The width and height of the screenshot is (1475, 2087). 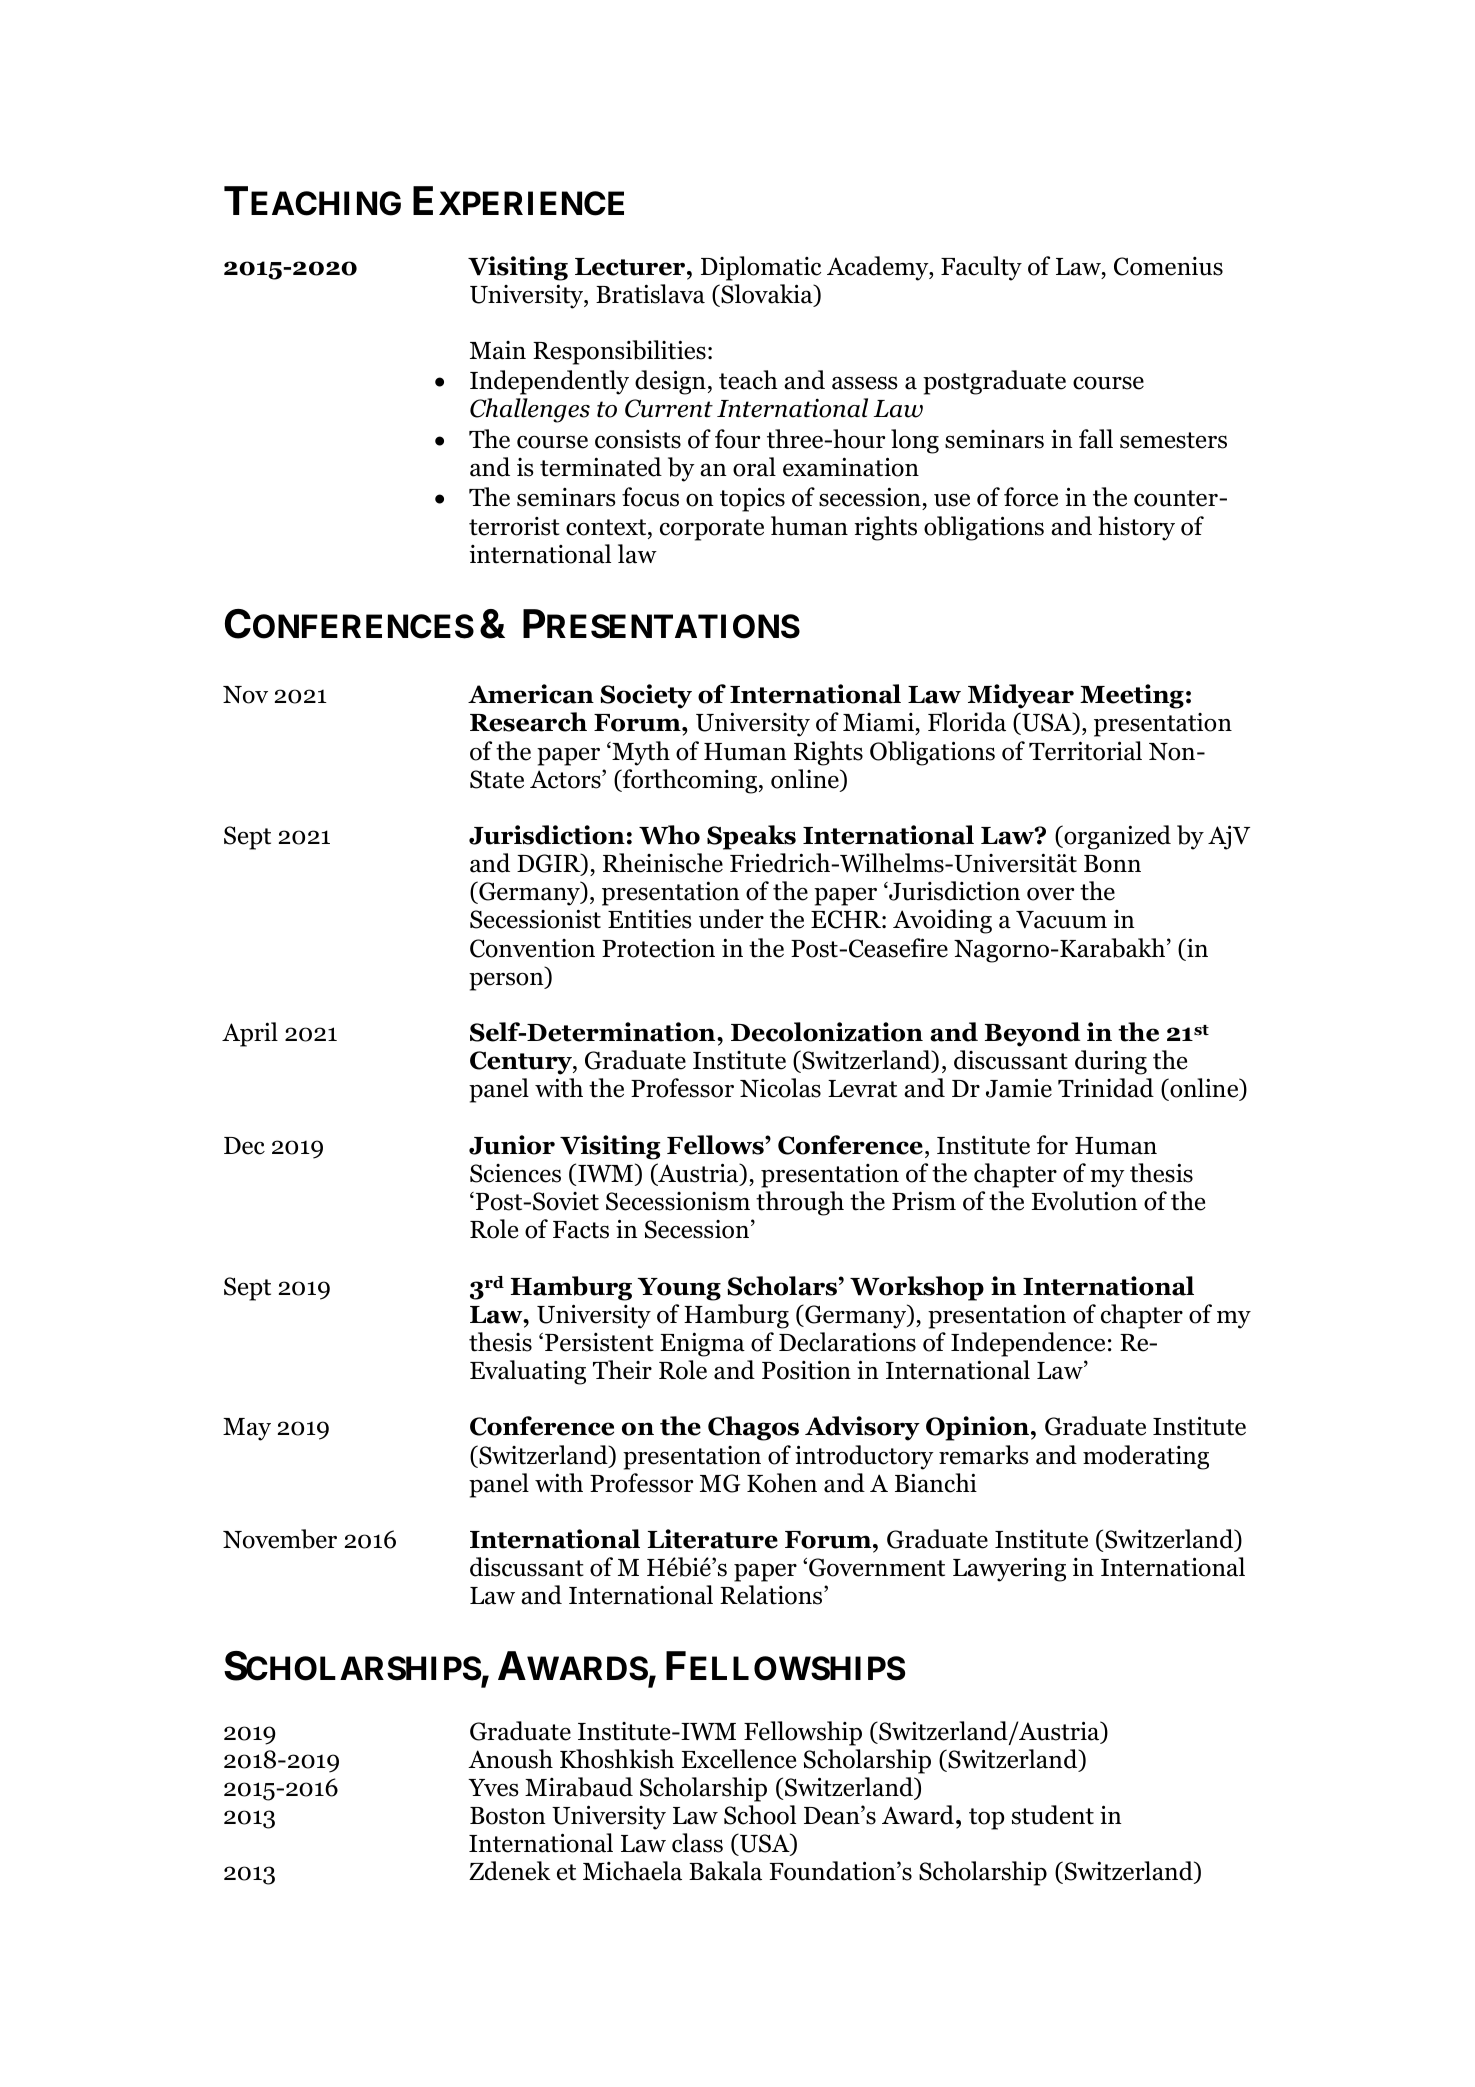 What do you see at coordinates (247, 1429) in the screenshot?
I see `May` at bounding box center [247, 1429].
